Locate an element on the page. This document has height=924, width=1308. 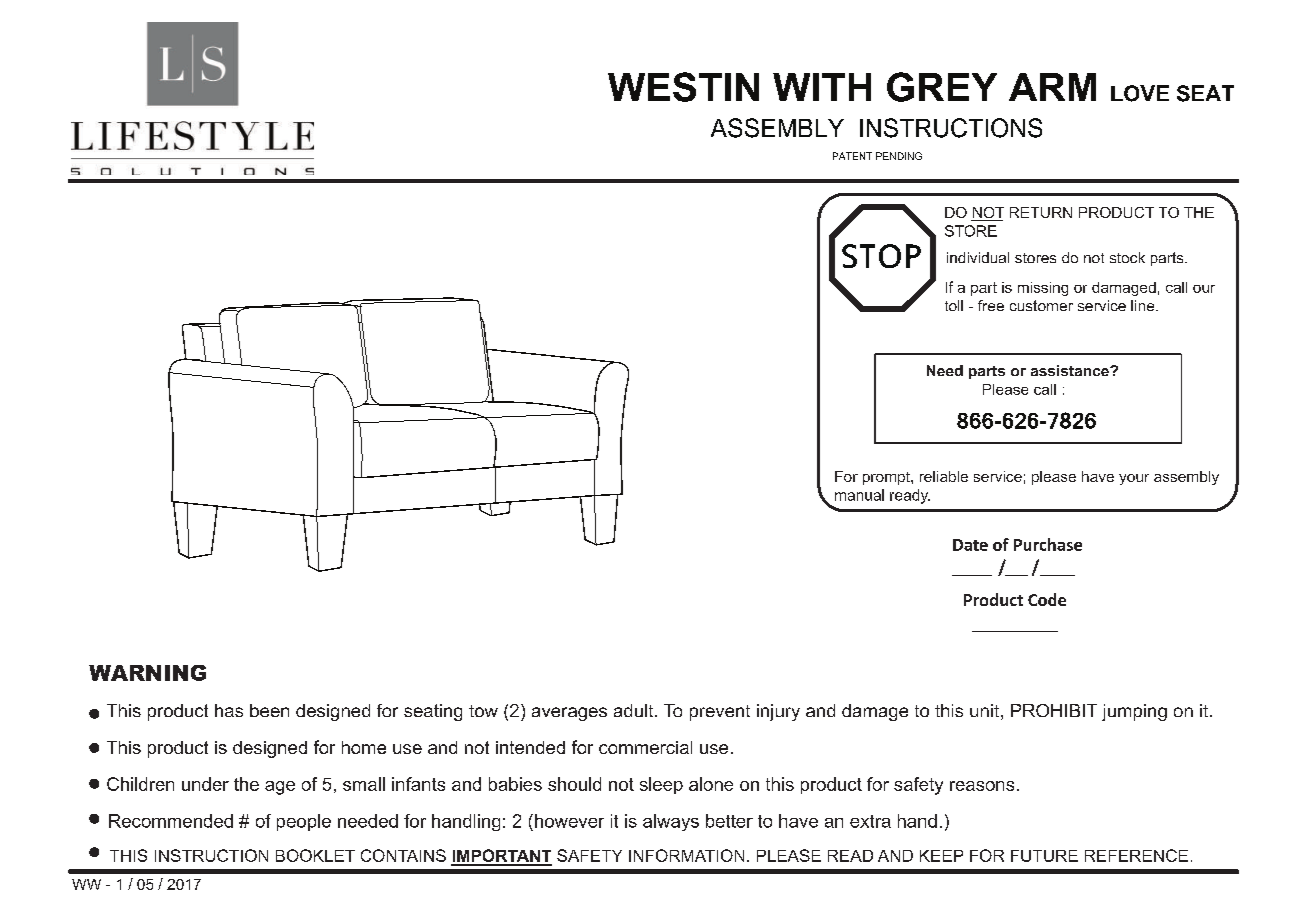
toll is located at coordinates (954, 305).
